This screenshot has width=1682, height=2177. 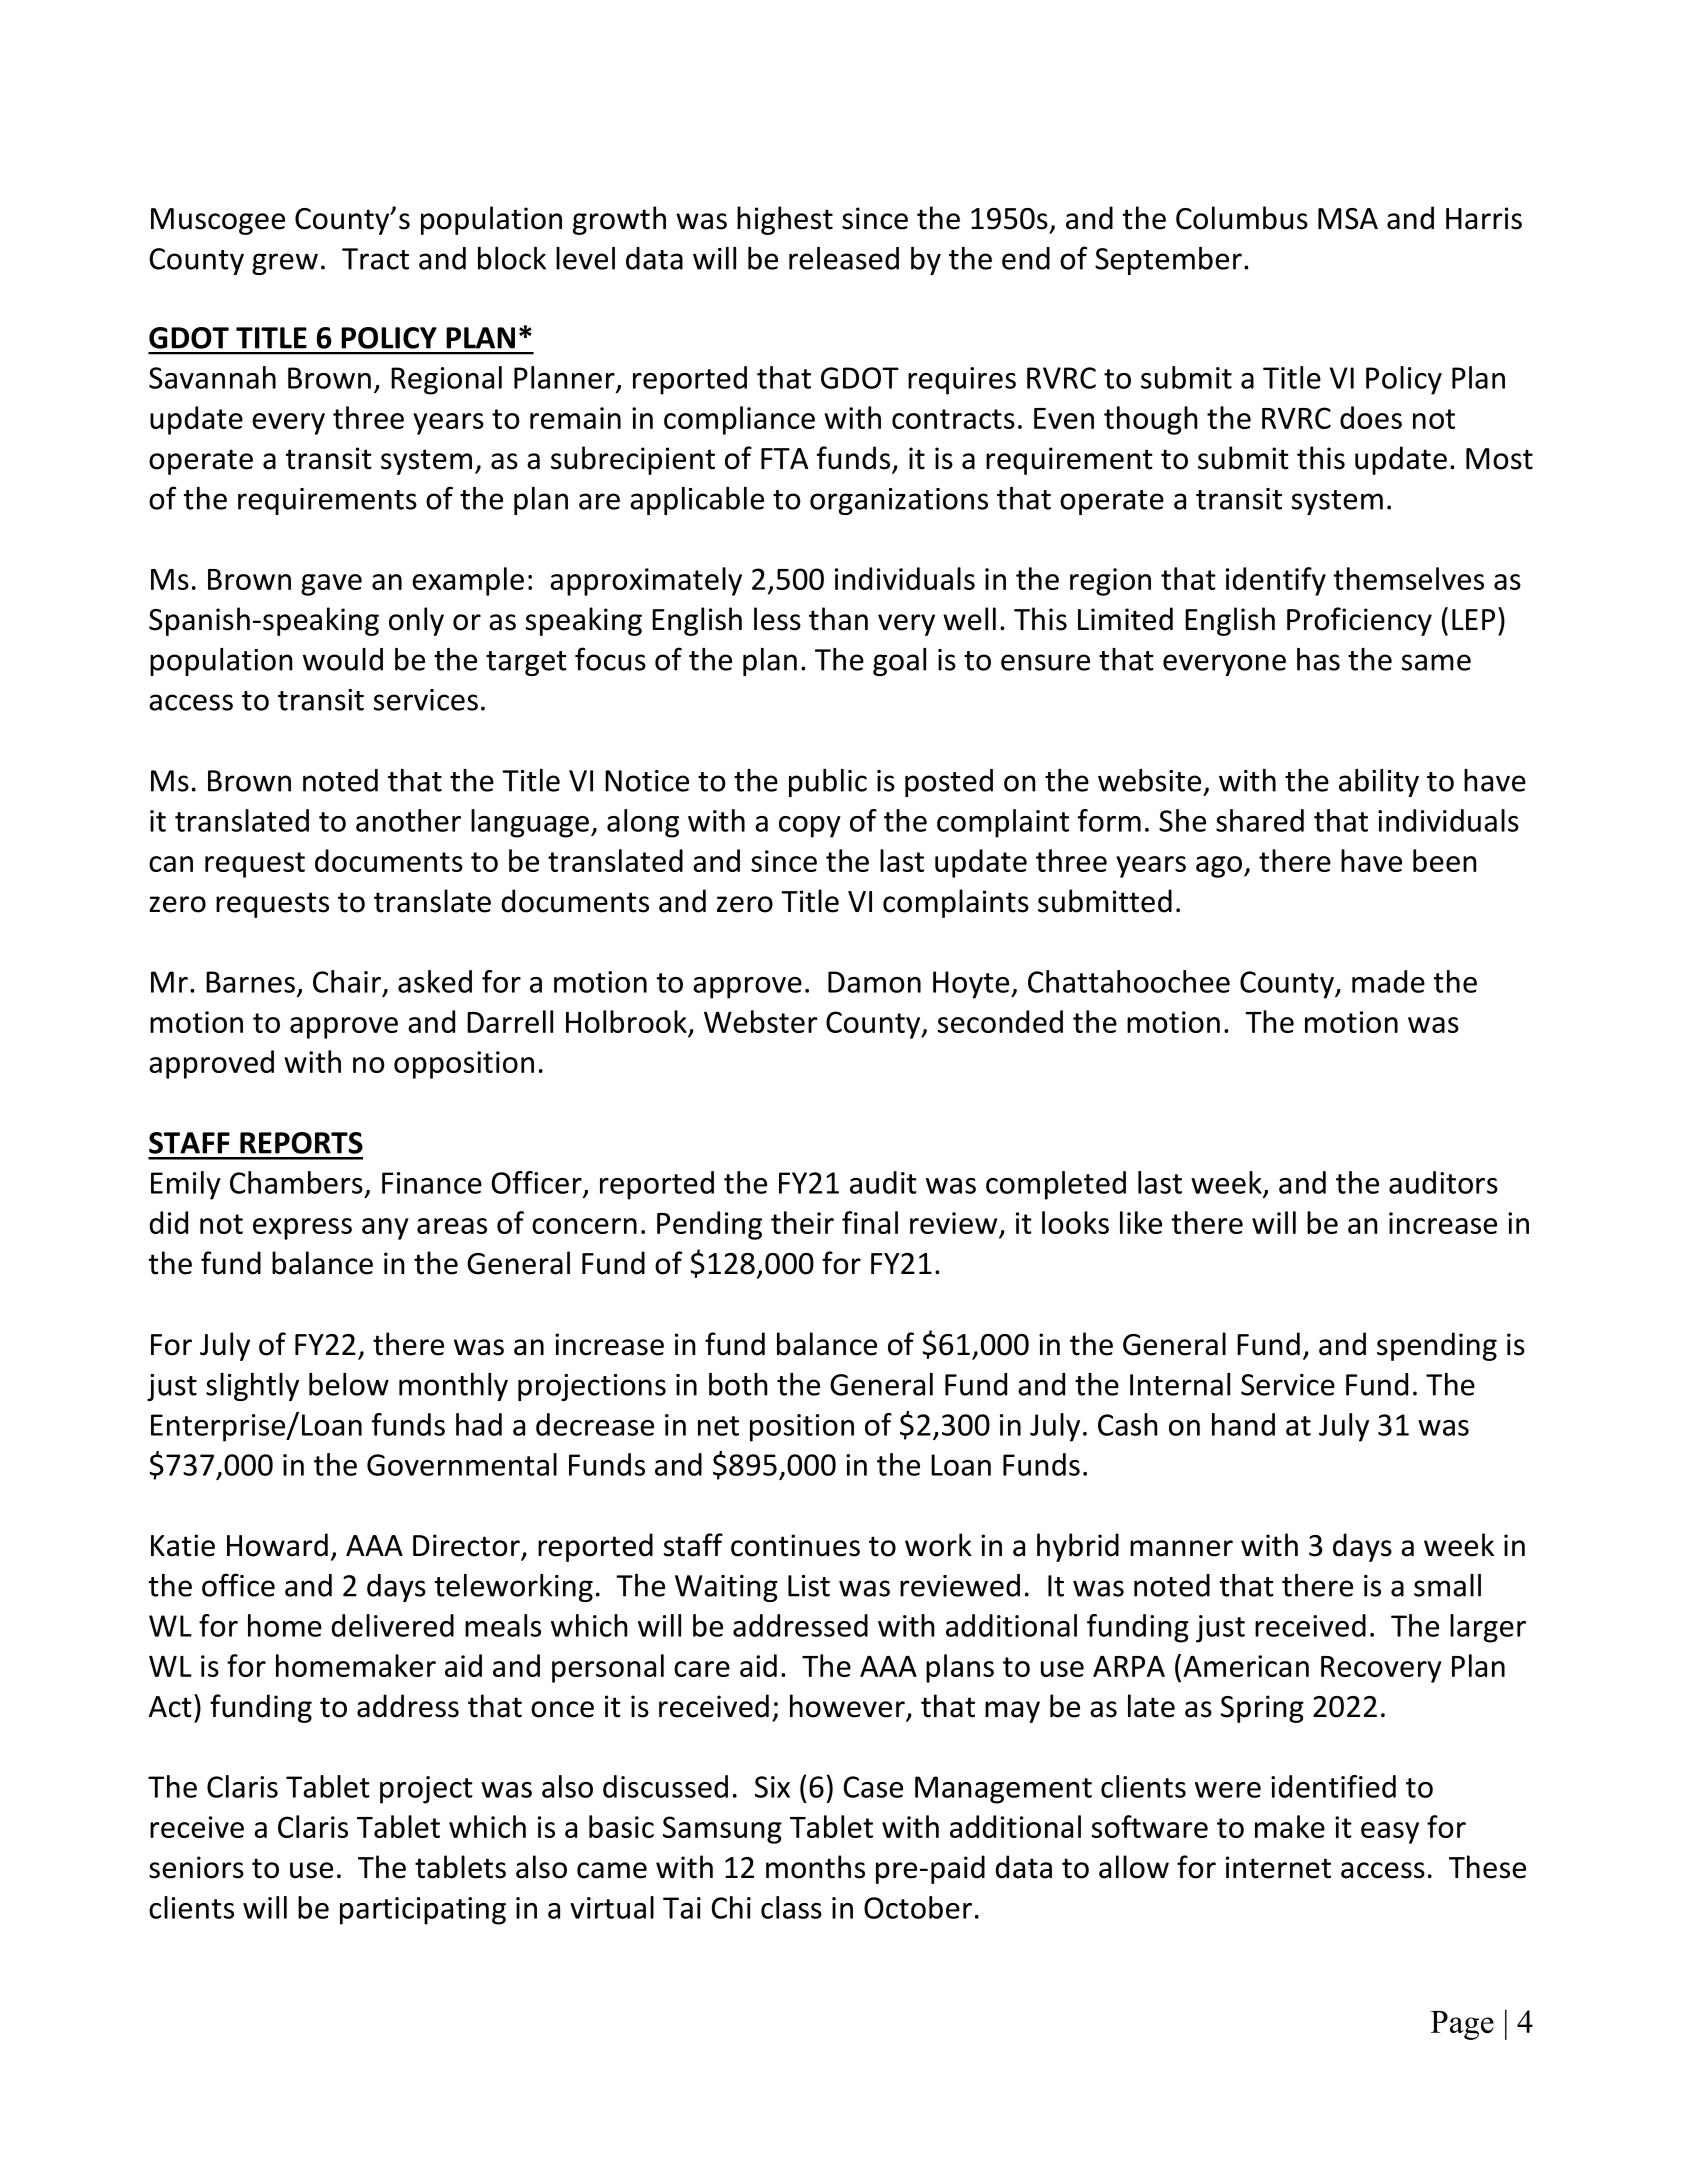 I want to click on goal, so click(x=899, y=662).
